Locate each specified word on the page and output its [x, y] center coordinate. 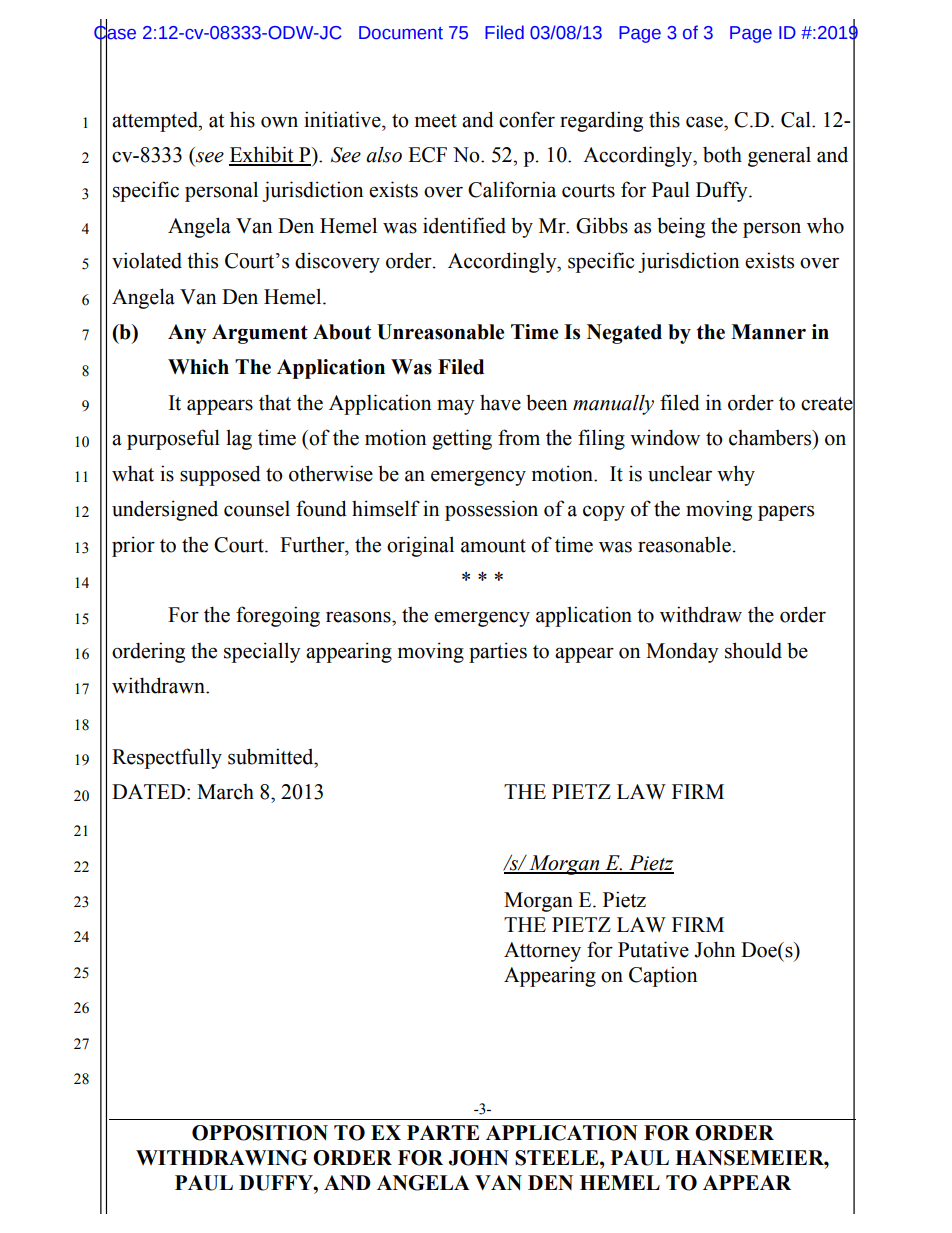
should [753, 650]
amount [493, 546]
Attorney [542, 952]
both [722, 155]
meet [436, 121]
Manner [768, 332]
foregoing [278, 616]
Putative [653, 949]
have [500, 403]
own [279, 122]
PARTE [443, 1132]
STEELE [558, 1158]
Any [187, 334]
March [225, 792]
